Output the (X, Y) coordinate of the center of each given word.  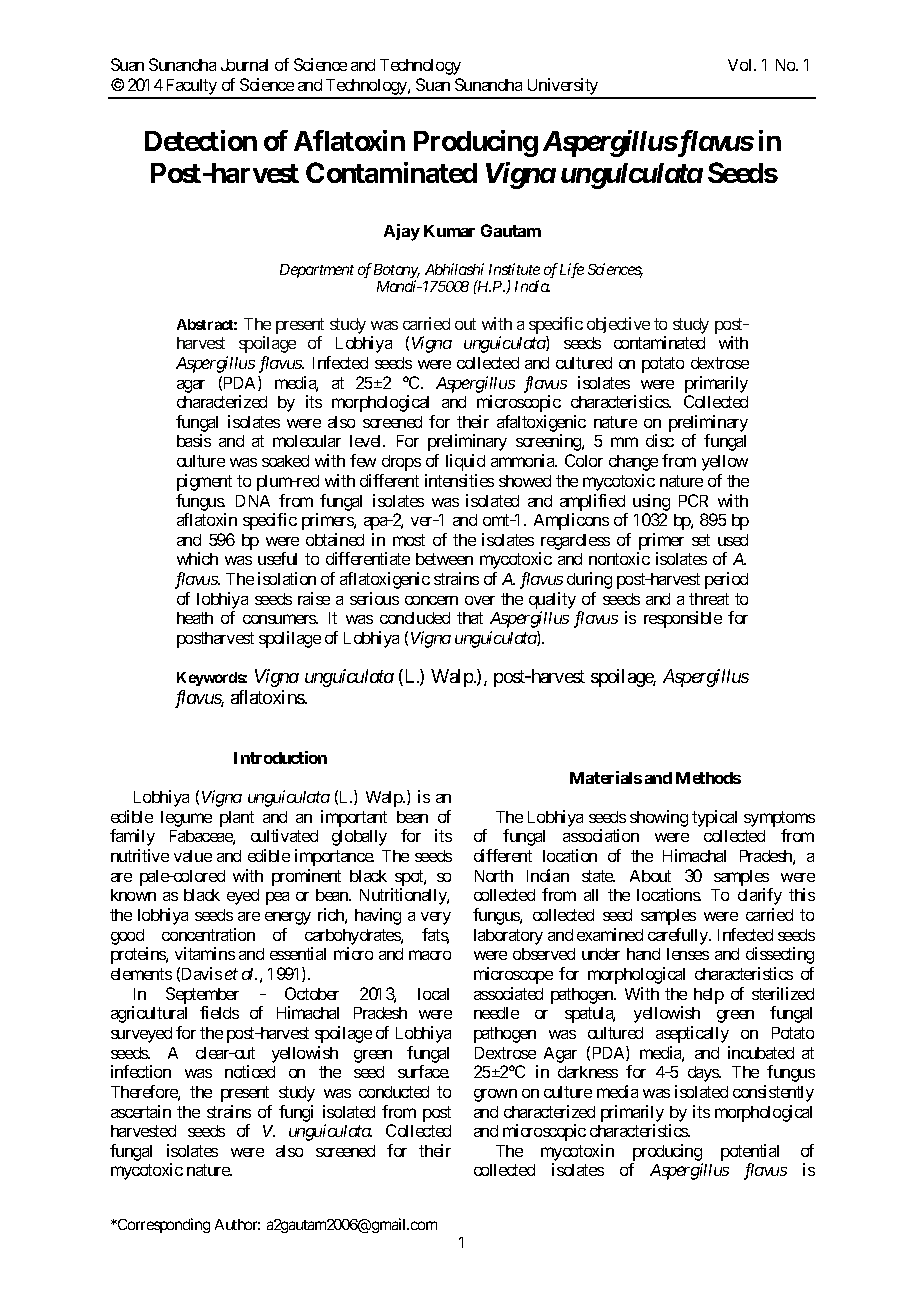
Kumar (449, 231)
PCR (693, 500)
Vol (741, 65)
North (494, 876)
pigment (204, 482)
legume (186, 819)
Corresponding (163, 1225)
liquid (465, 462)
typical (714, 818)
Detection (201, 140)
